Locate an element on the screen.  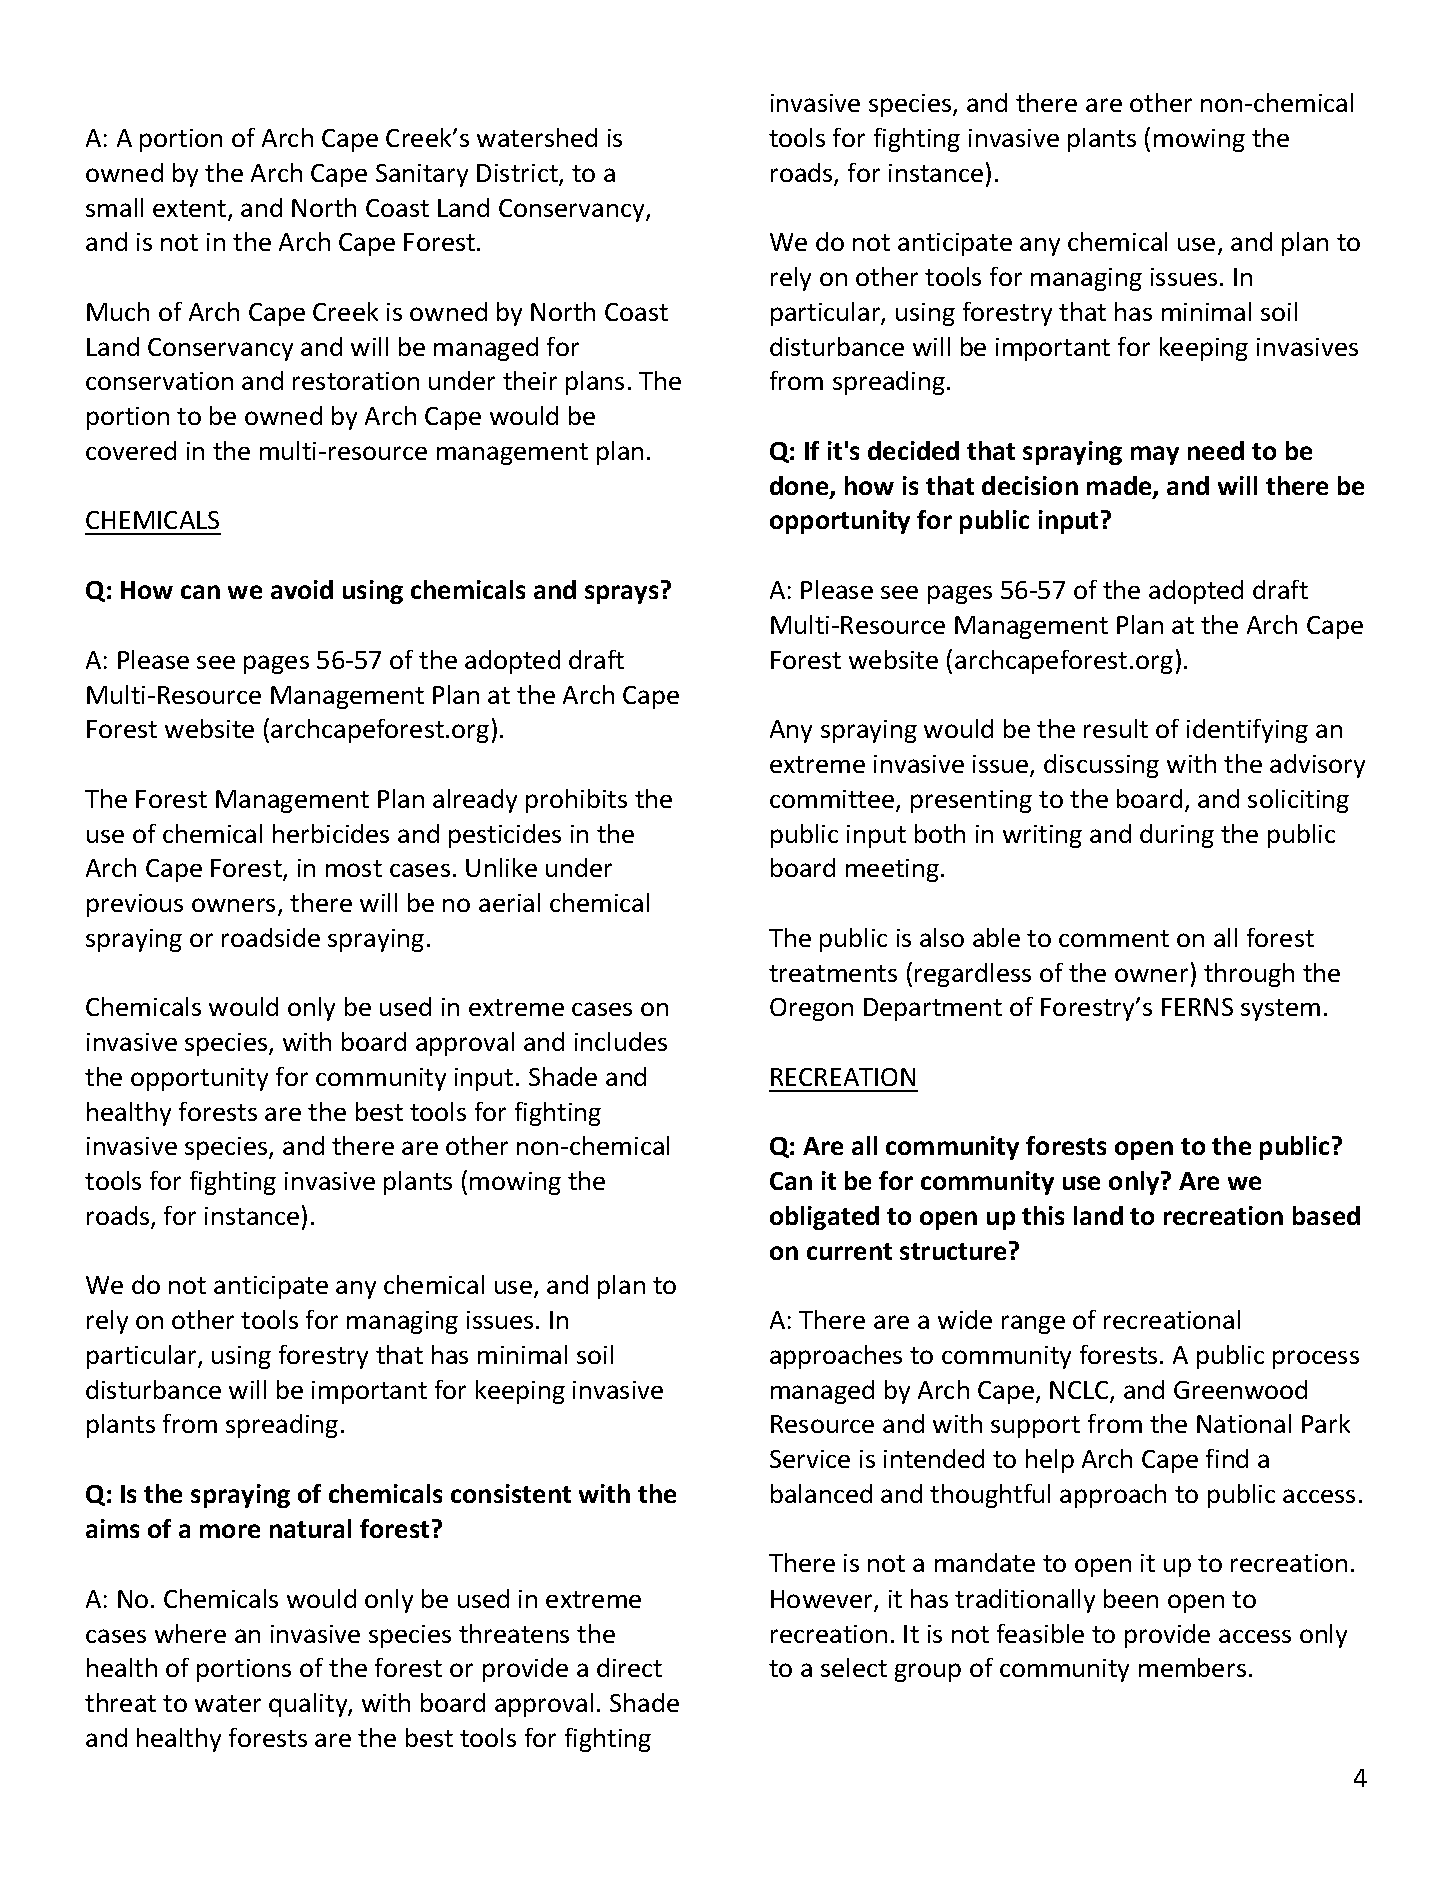
this is located at coordinates (1043, 1215).
